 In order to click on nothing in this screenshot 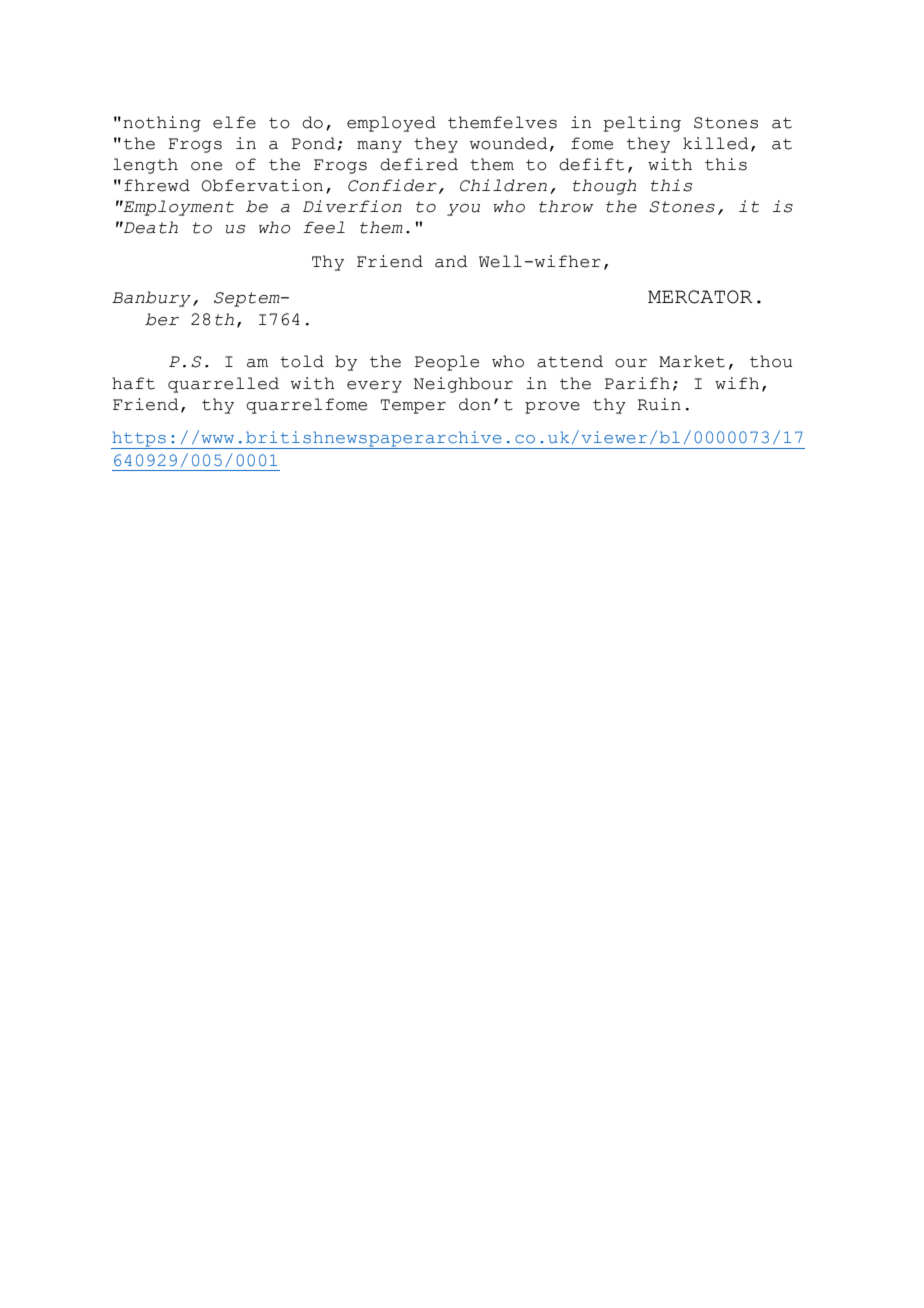, I will do `click(162, 124)`.
